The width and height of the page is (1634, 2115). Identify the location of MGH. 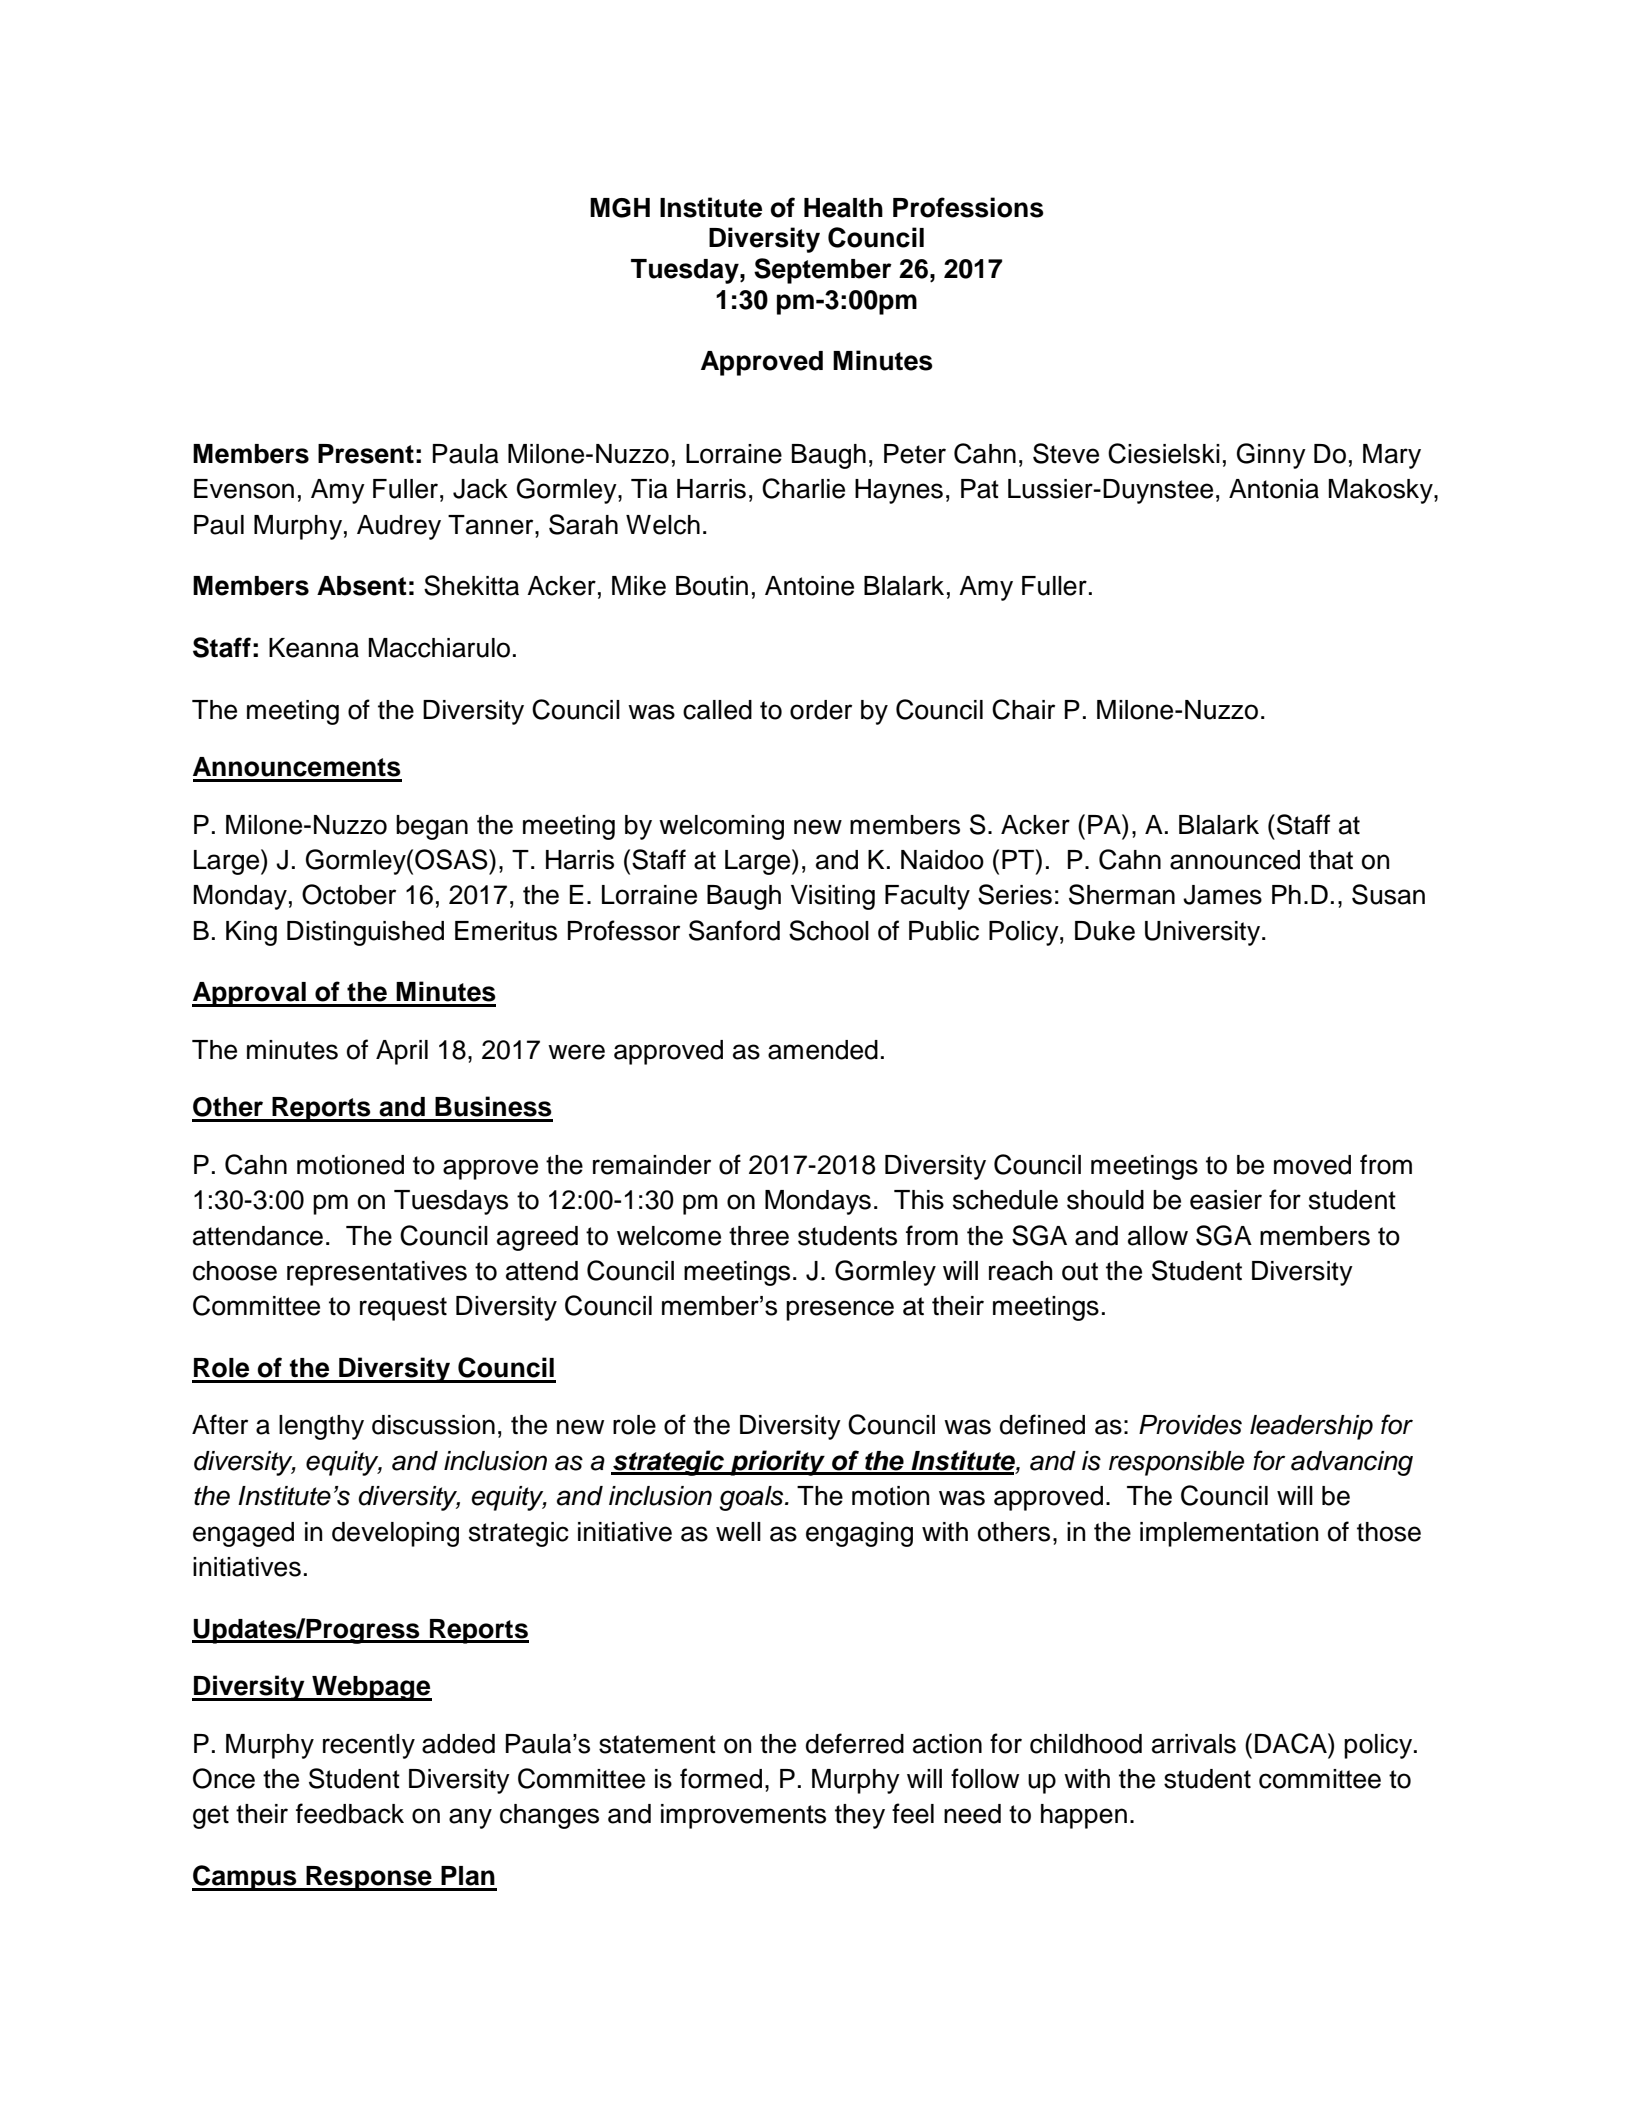
(620, 208).
